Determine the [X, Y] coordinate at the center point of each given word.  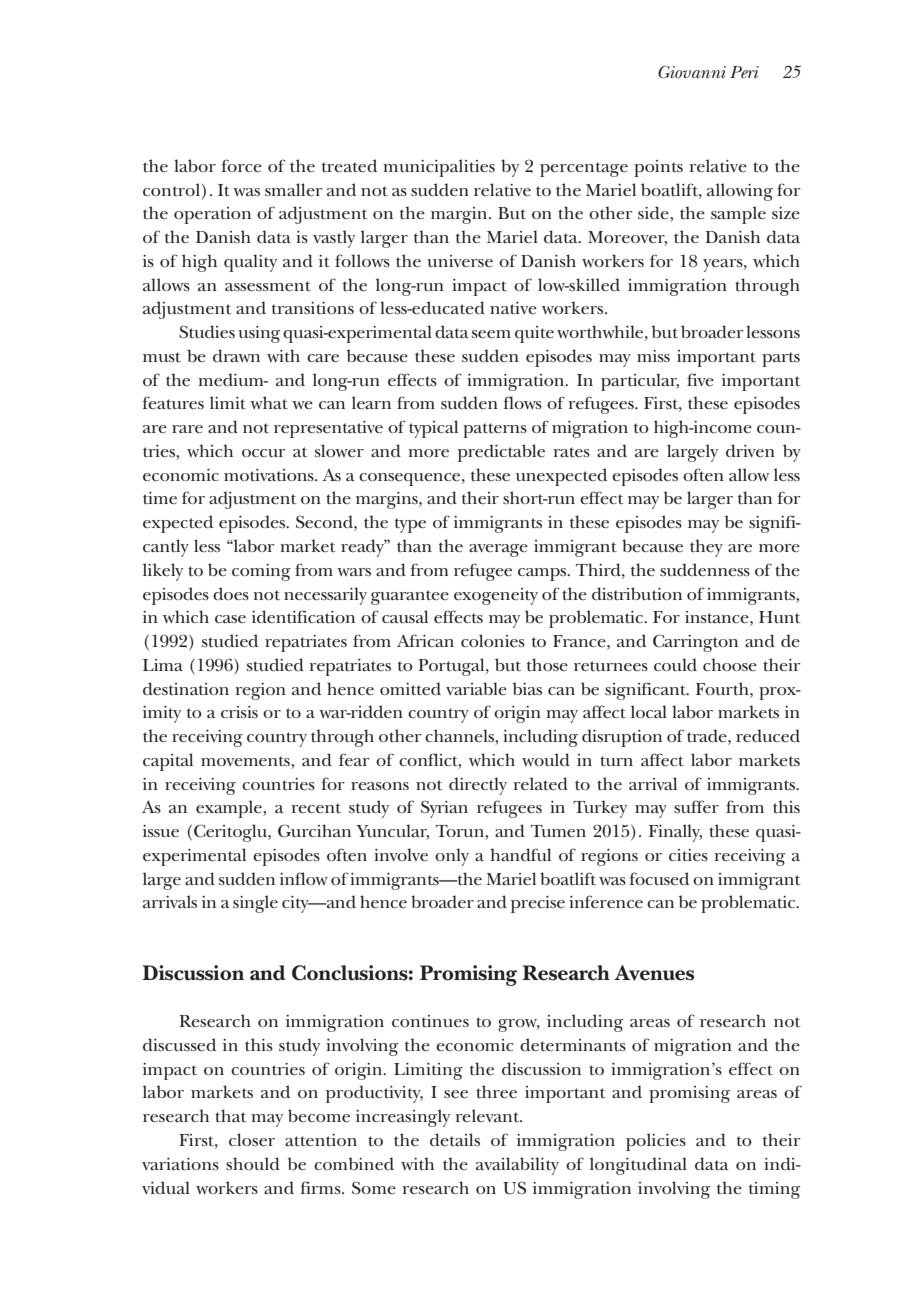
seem [491, 334]
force [241, 165]
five [700, 379]
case [230, 619]
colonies [493, 641]
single [255, 904]
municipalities [439, 168]
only [452, 857]
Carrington [695, 643]
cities [688, 855]
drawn [236, 355]
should [253, 1163]
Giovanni [692, 72]
